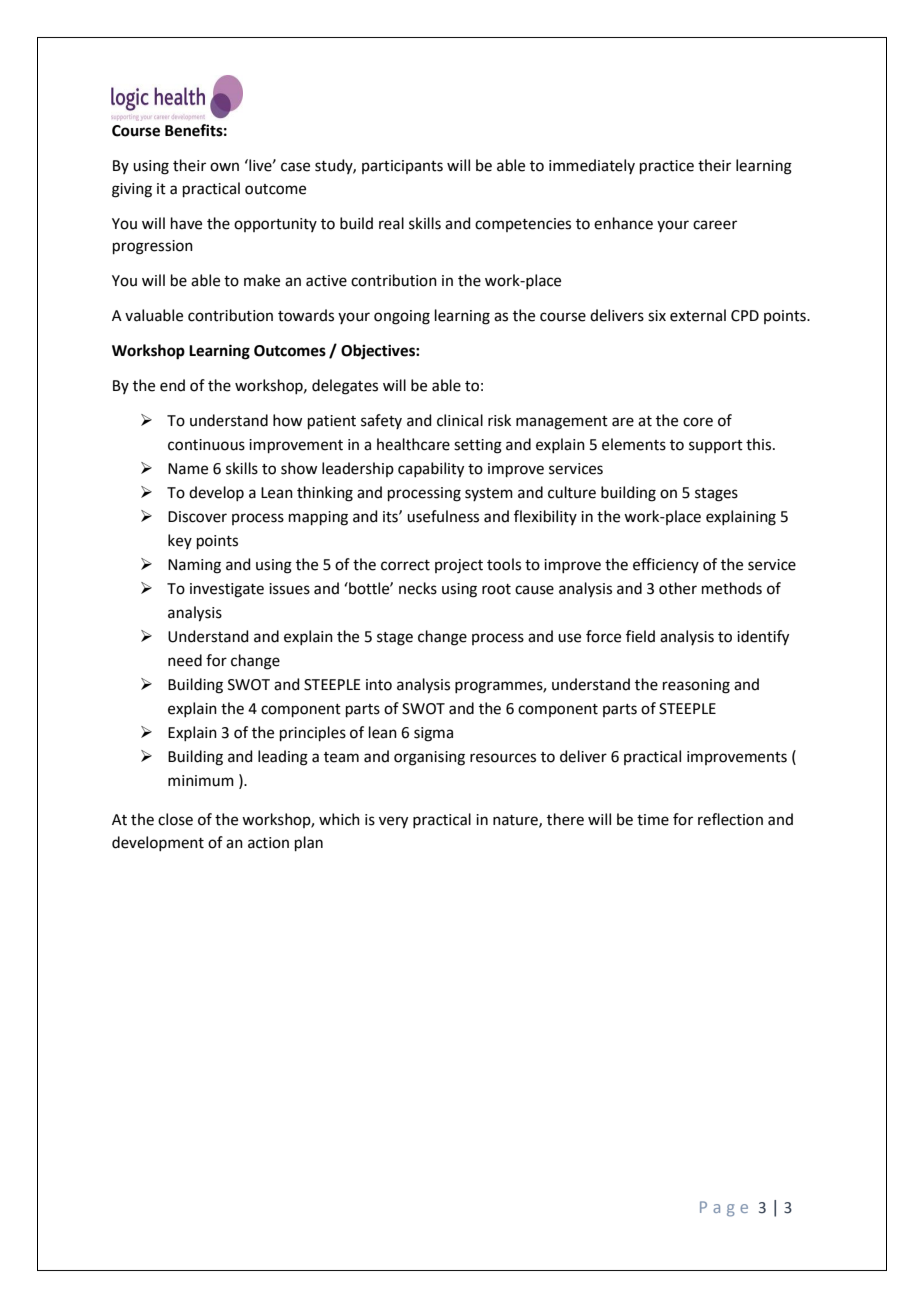 This image has width=924, height=1308. I want to click on close, so click(175, 819).
